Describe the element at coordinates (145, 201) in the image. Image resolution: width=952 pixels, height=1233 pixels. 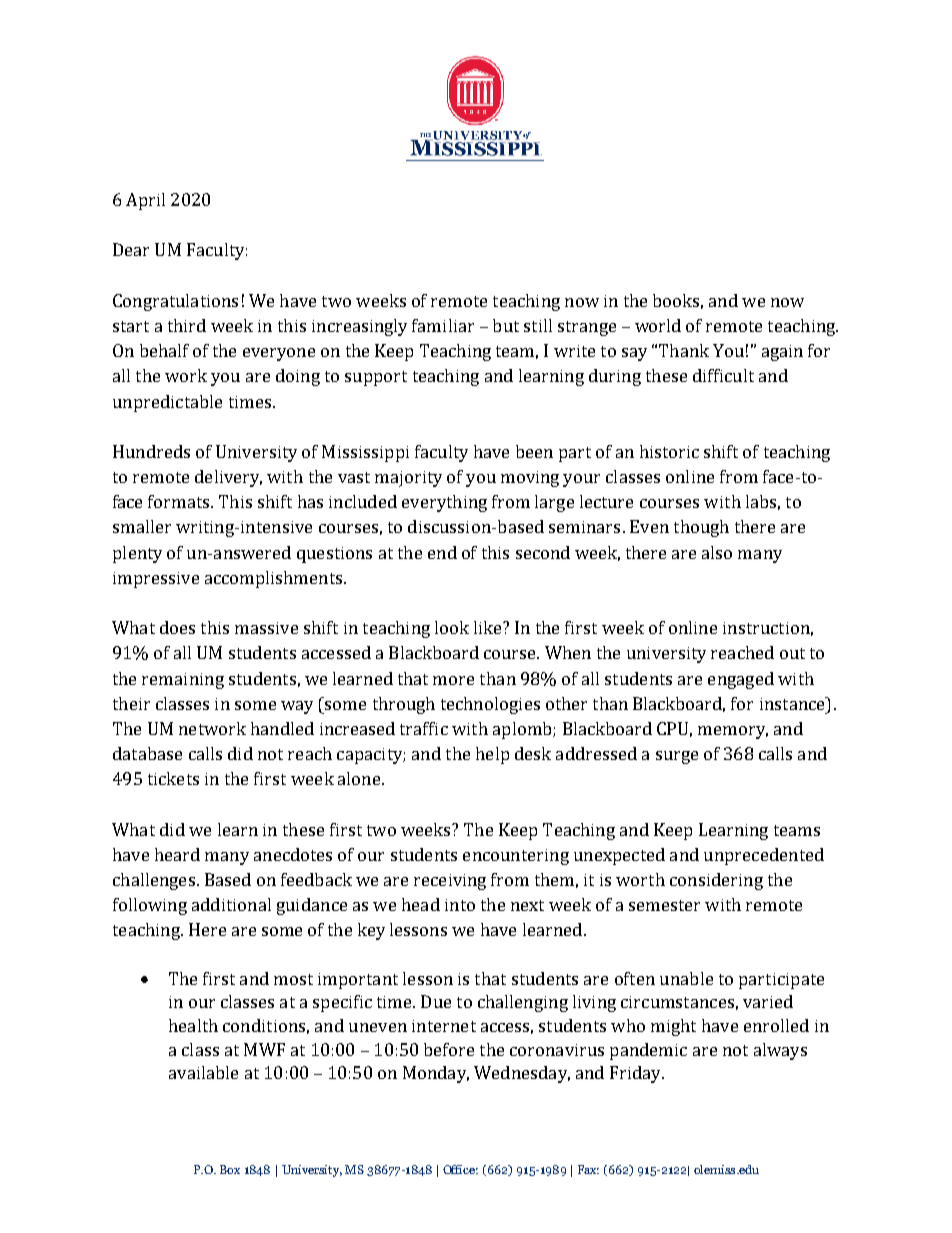
I see `April` at that location.
